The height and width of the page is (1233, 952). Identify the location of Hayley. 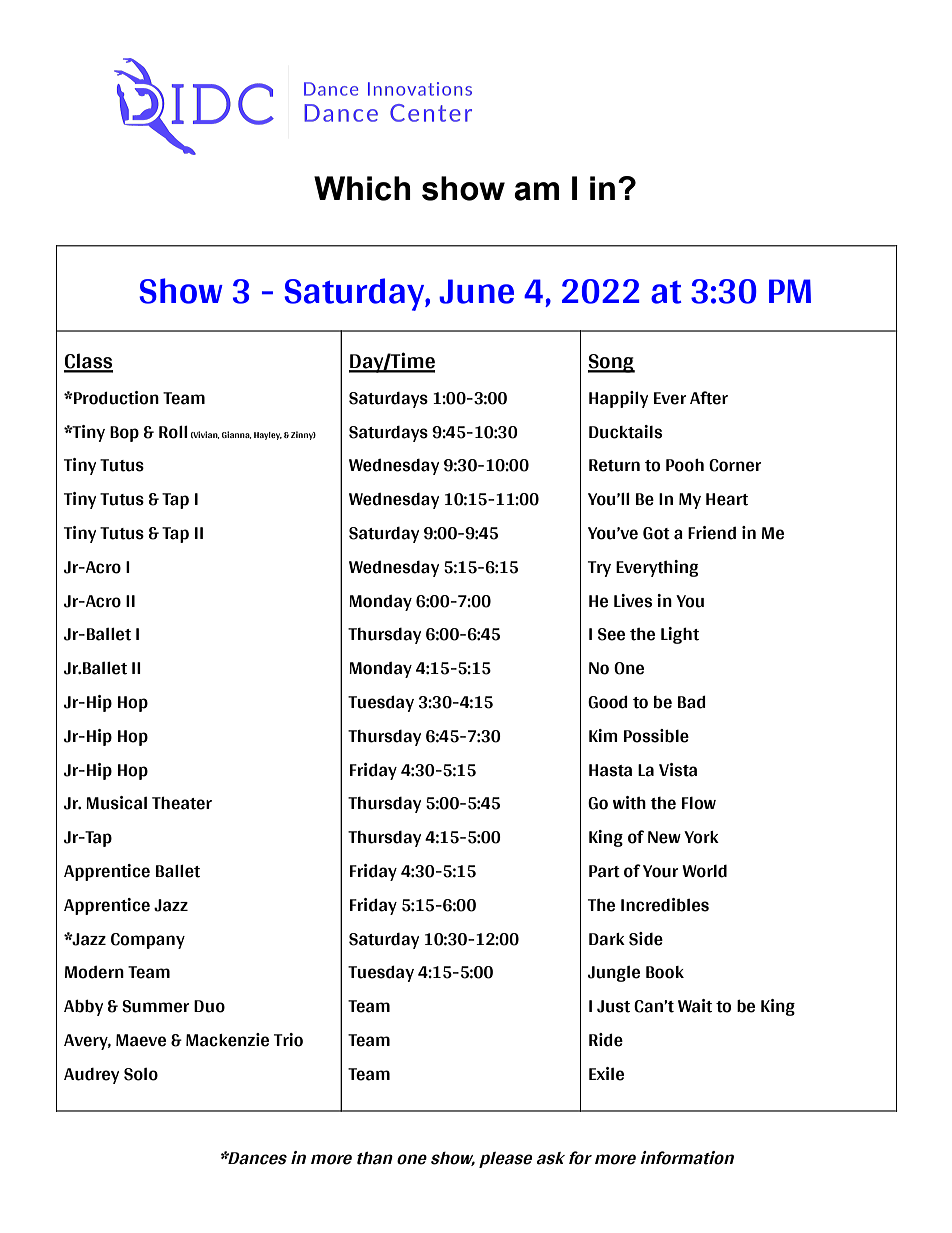
(268, 436).
